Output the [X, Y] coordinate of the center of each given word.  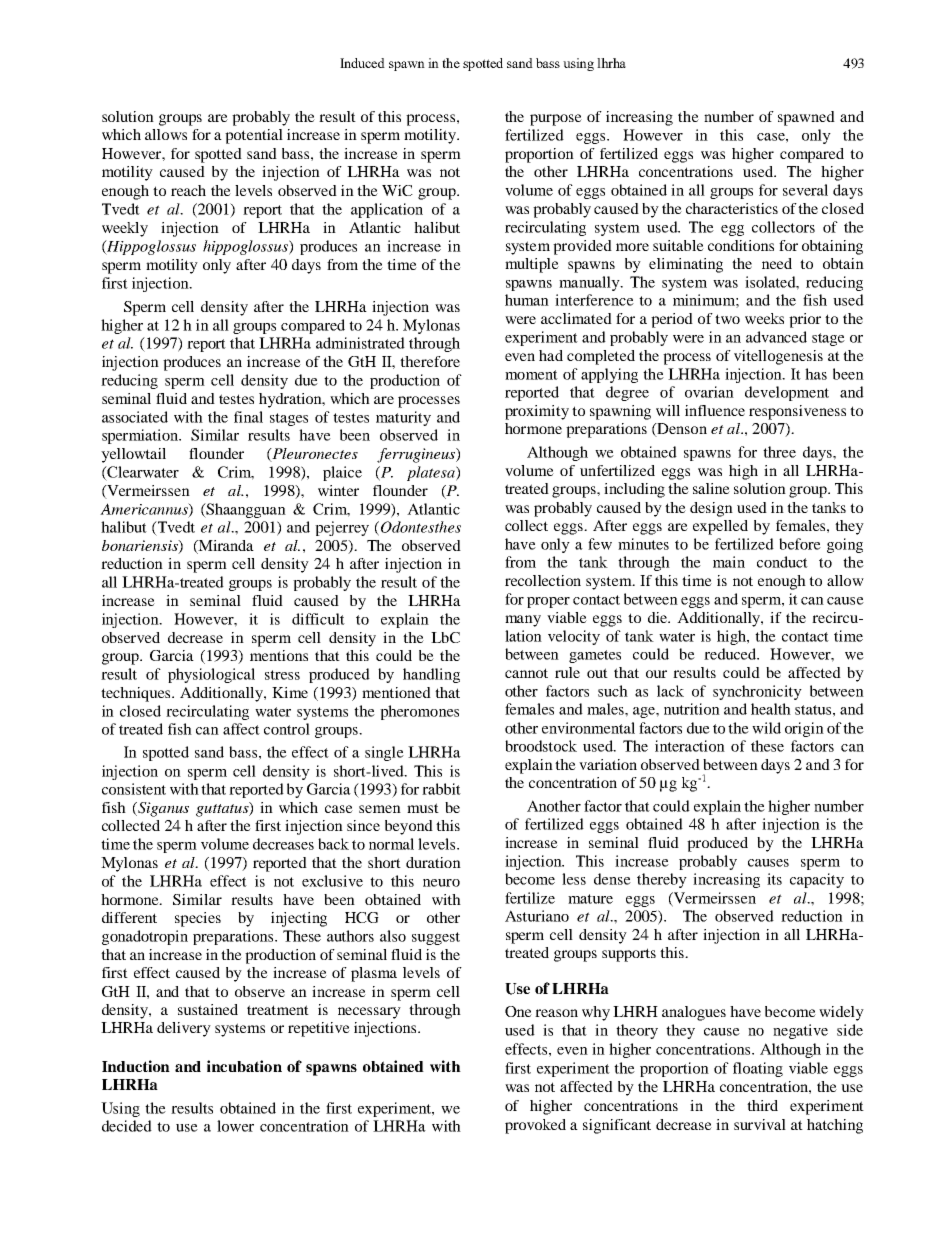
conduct [782, 562]
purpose [556, 120]
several [805, 190]
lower [235, 1126]
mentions [279, 655]
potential [254, 136]
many [523, 621]
